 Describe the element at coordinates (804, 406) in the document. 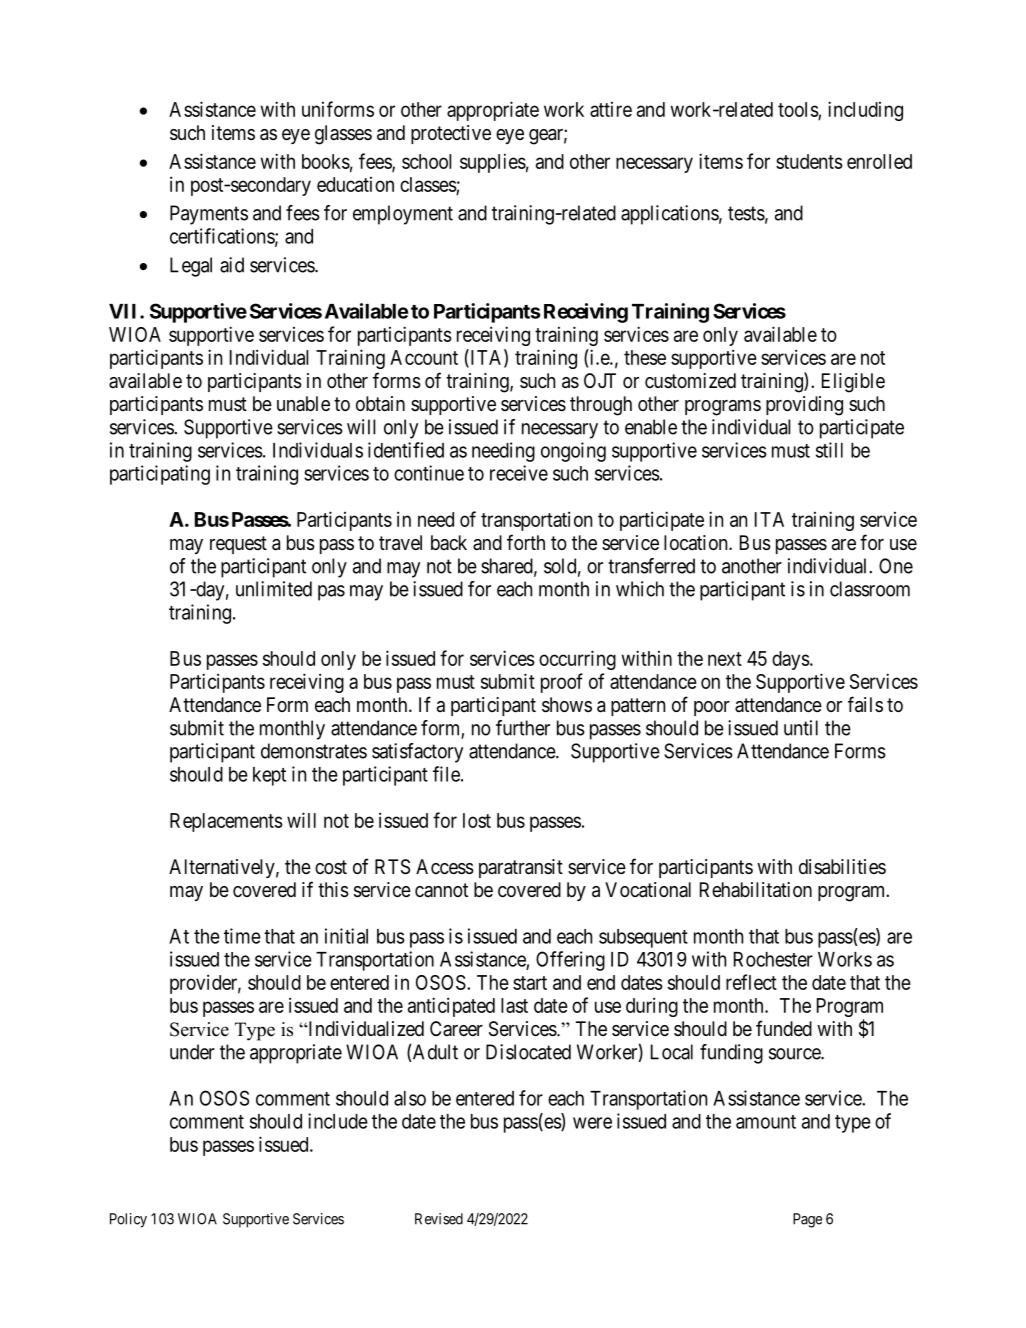

I see `providing` at that location.
